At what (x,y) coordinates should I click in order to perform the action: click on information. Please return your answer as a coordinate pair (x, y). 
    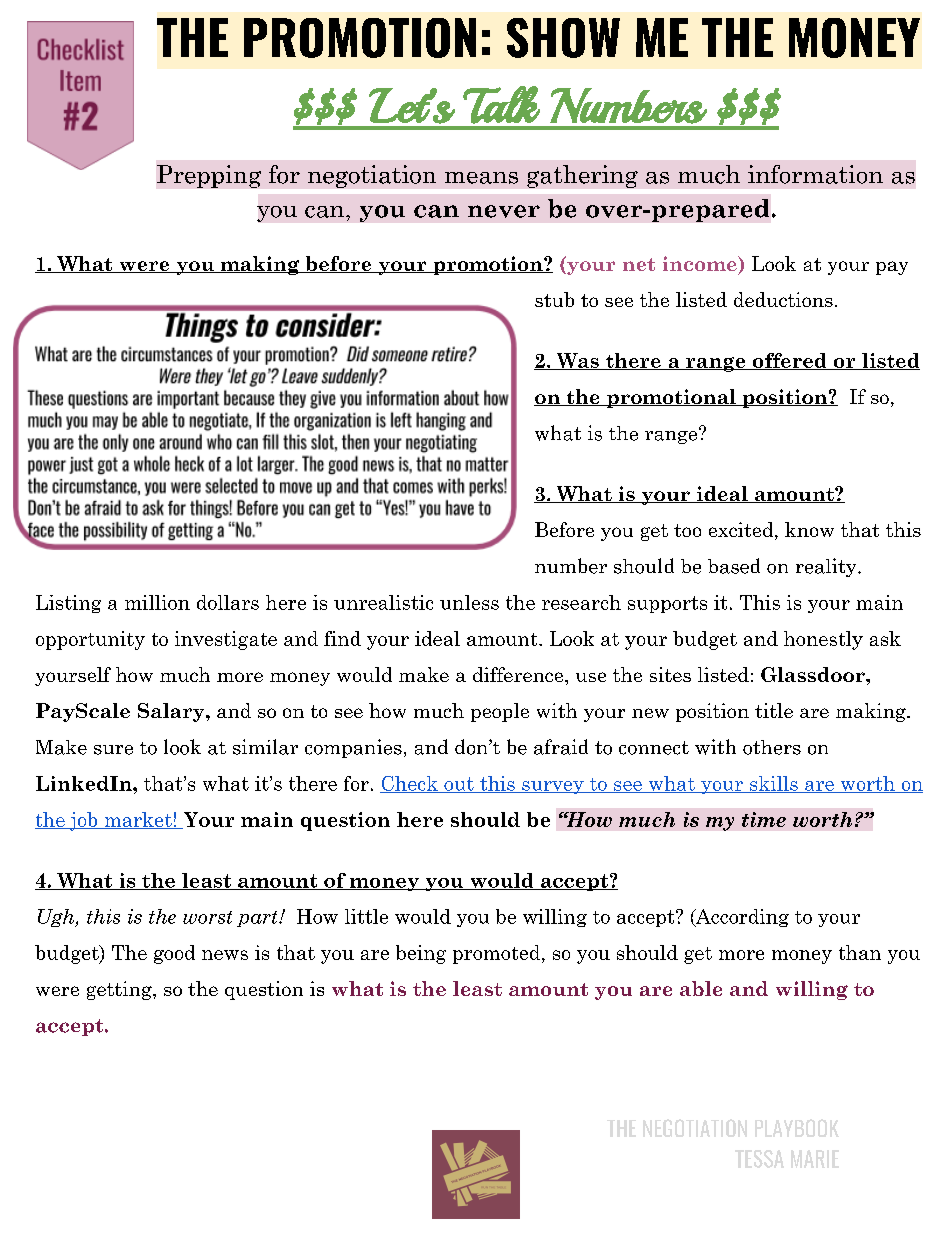
    Looking at the image, I should click on (815, 174).
